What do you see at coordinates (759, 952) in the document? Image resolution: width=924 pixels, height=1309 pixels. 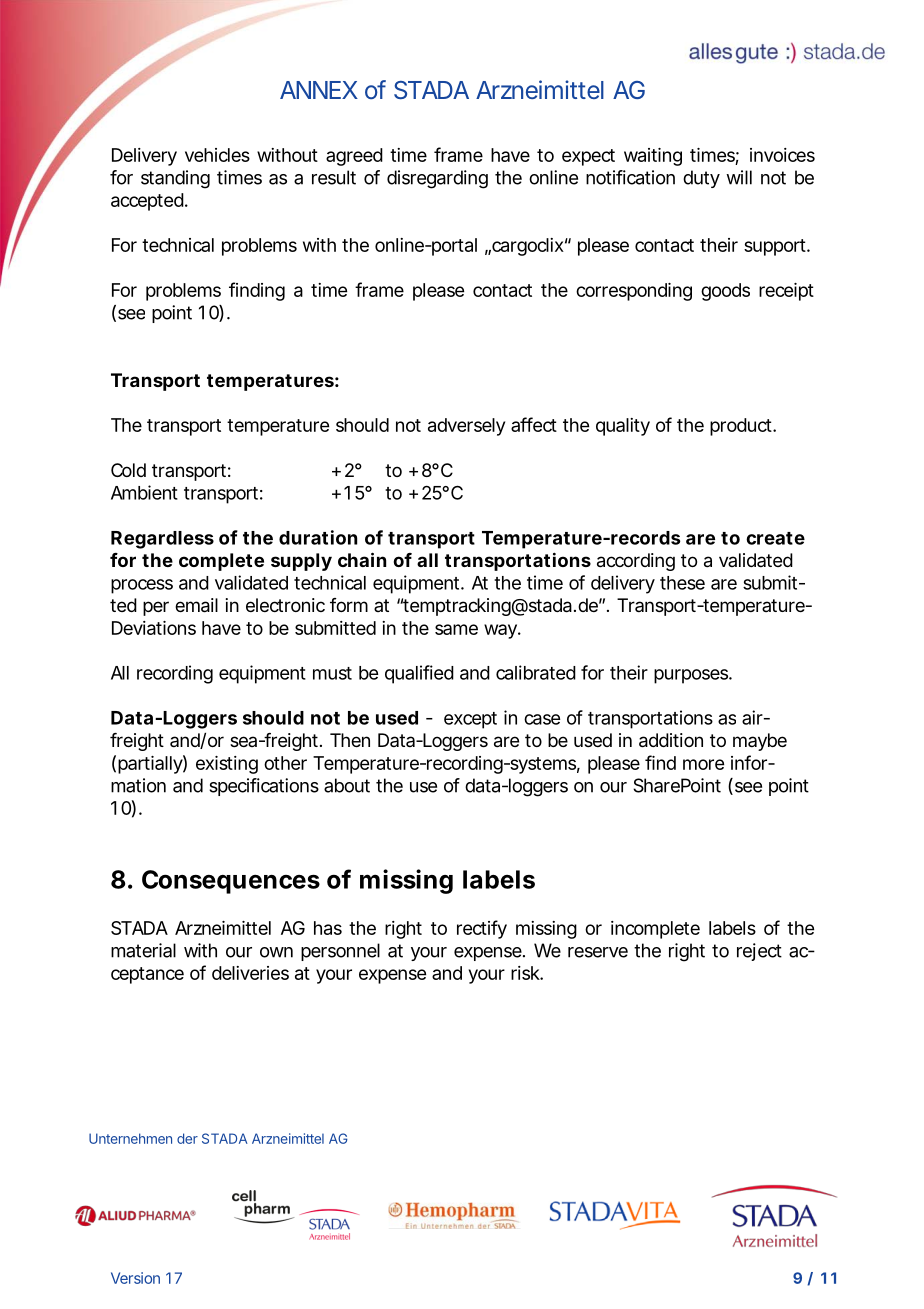 I see `reject` at bounding box center [759, 952].
